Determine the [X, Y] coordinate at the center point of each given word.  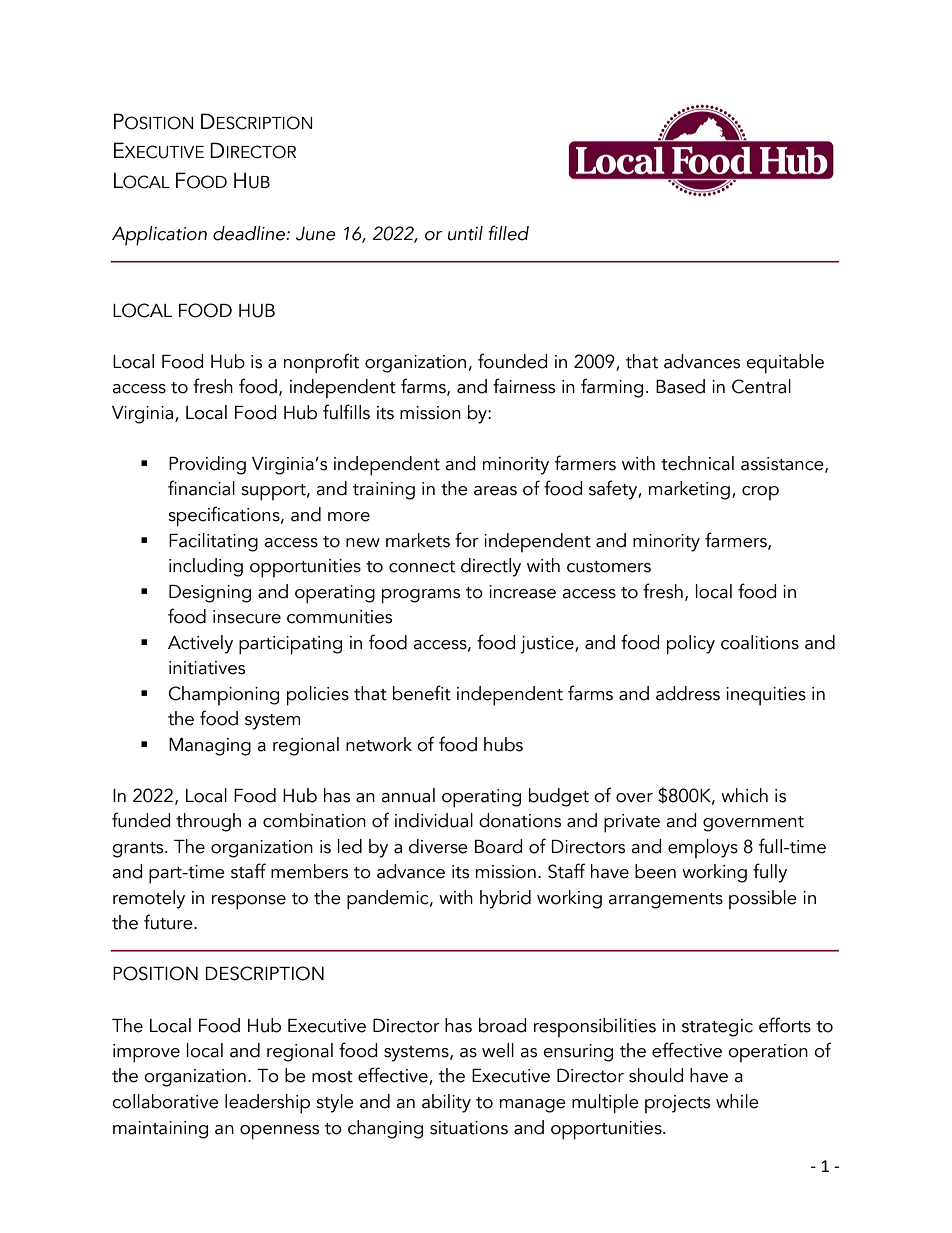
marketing [689, 490]
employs [703, 848]
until [465, 233]
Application [159, 236]
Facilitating [213, 542]
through [208, 822]
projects [677, 1104]
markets [418, 540]
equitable [785, 364]
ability [446, 1103]
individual [434, 820]
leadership [267, 1104]
